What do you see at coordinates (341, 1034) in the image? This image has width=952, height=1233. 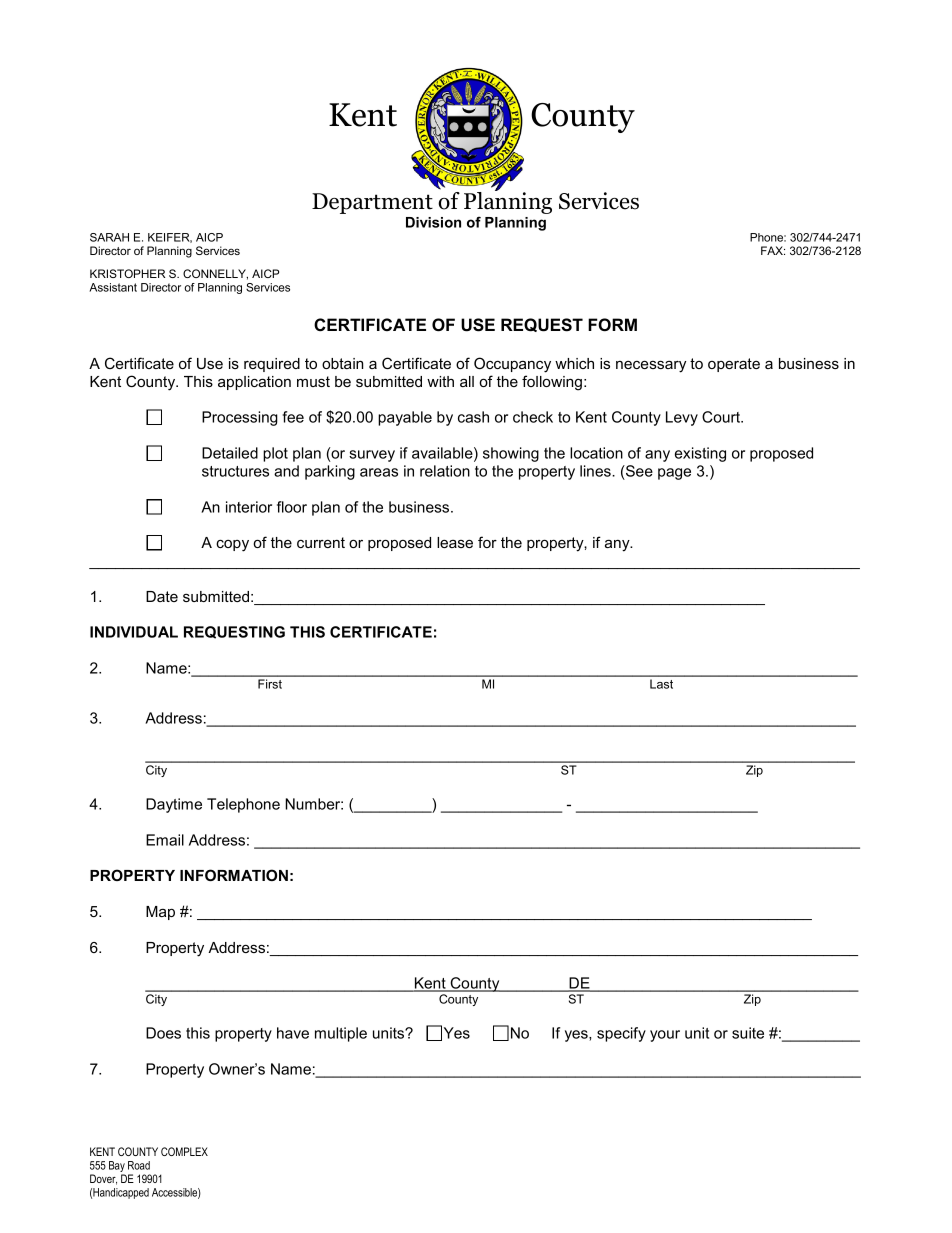 I see `multiple` at bounding box center [341, 1034].
